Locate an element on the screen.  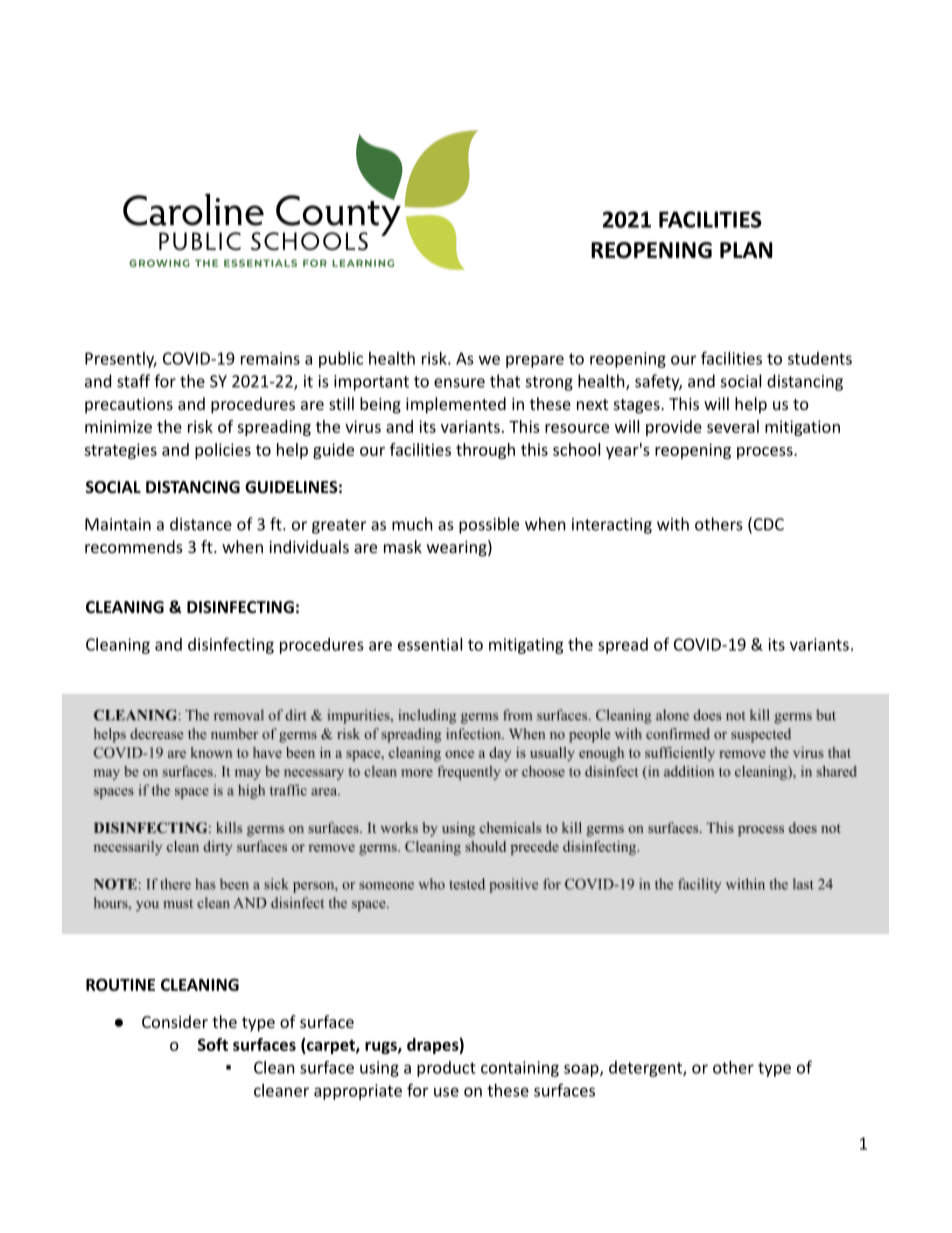
remains is located at coordinates (270, 358).
